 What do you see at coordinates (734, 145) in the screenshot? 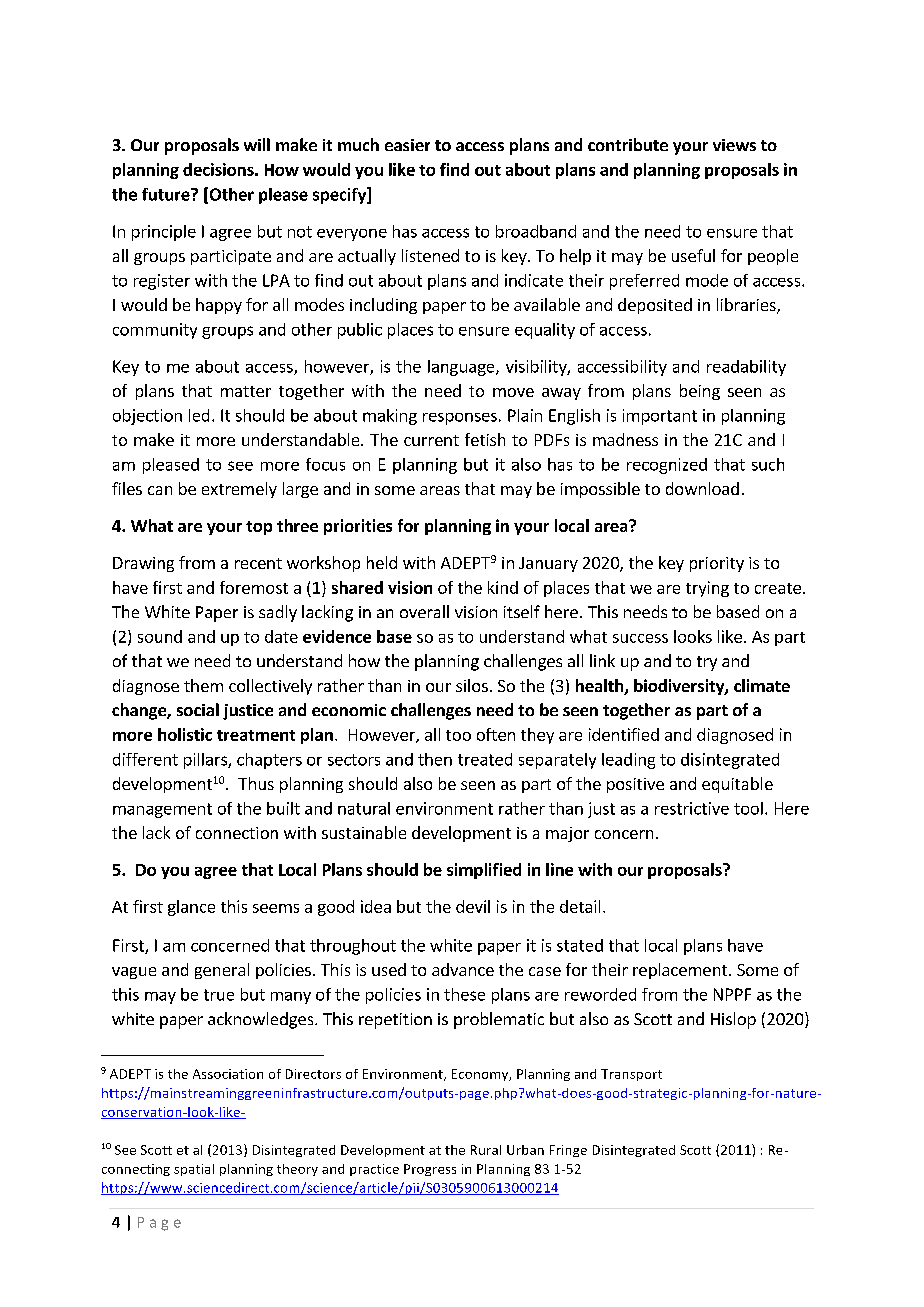
I see `views` at bounding box center [734, 145].
